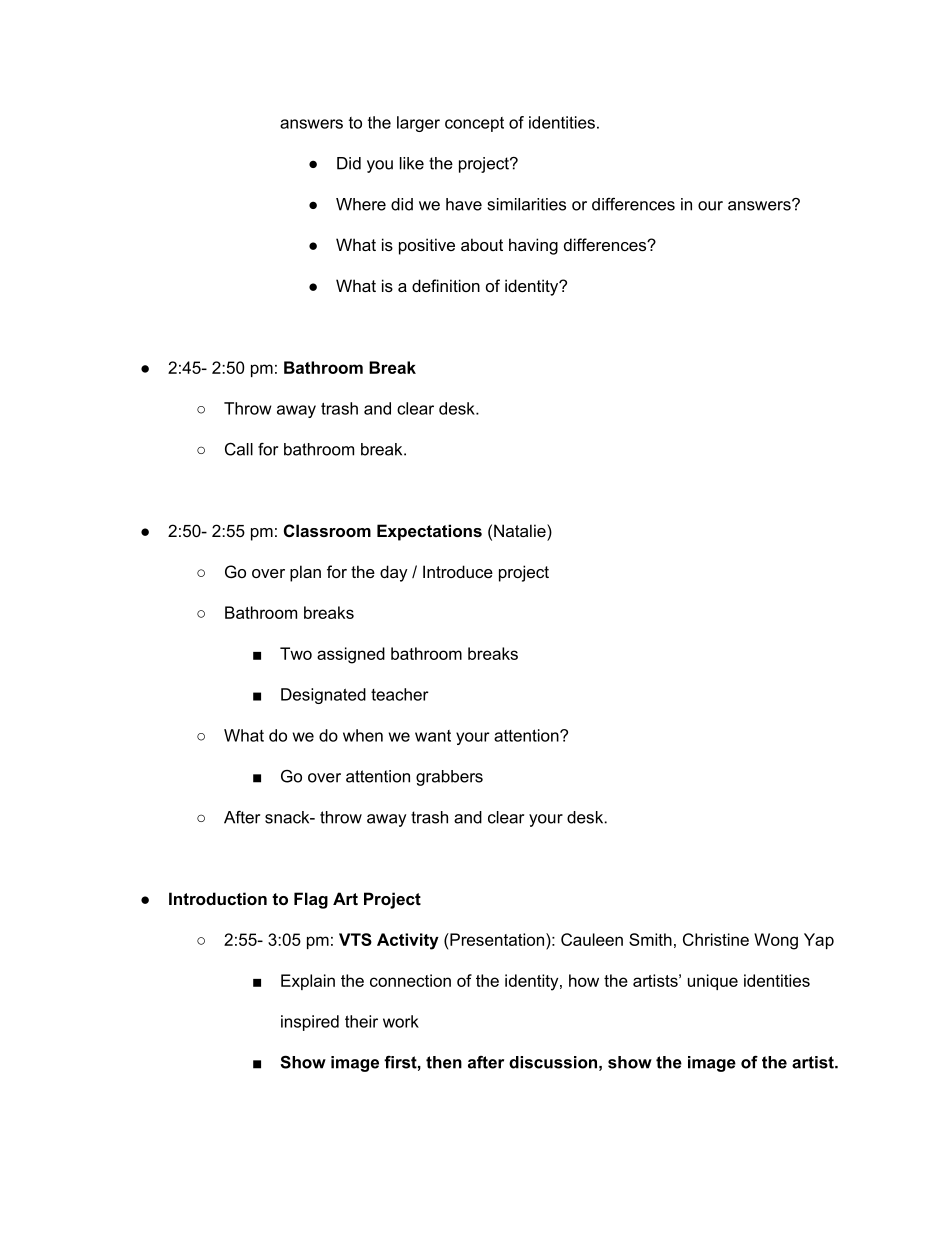 This screenshot has height=1233, width=952. I want to click on having, so click(533, 246).
